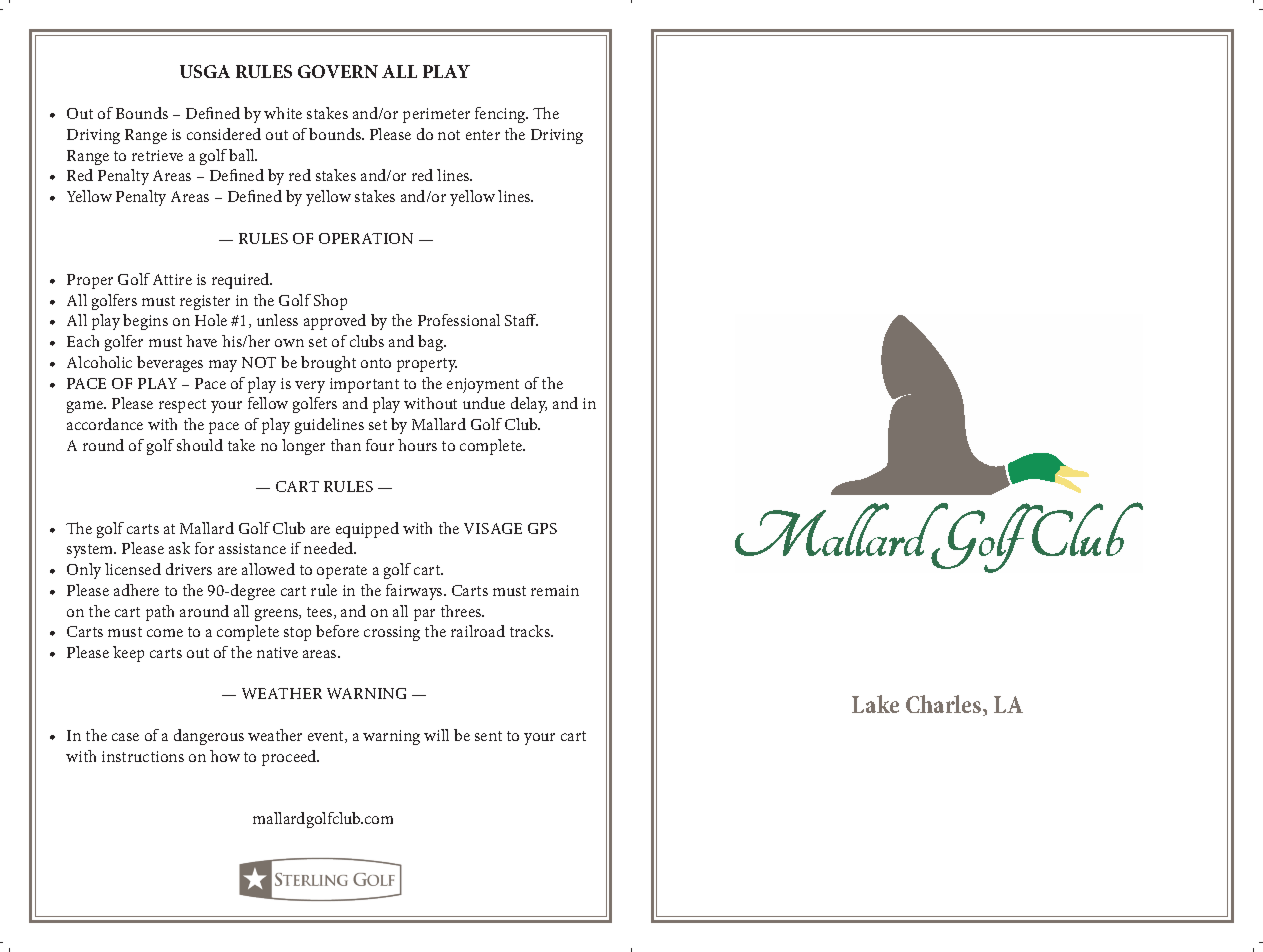 This image has height=952, width=1263. What do you see at coordinates (483, 135) in the image?
I see `enter` at bounding box center [483, 135].
